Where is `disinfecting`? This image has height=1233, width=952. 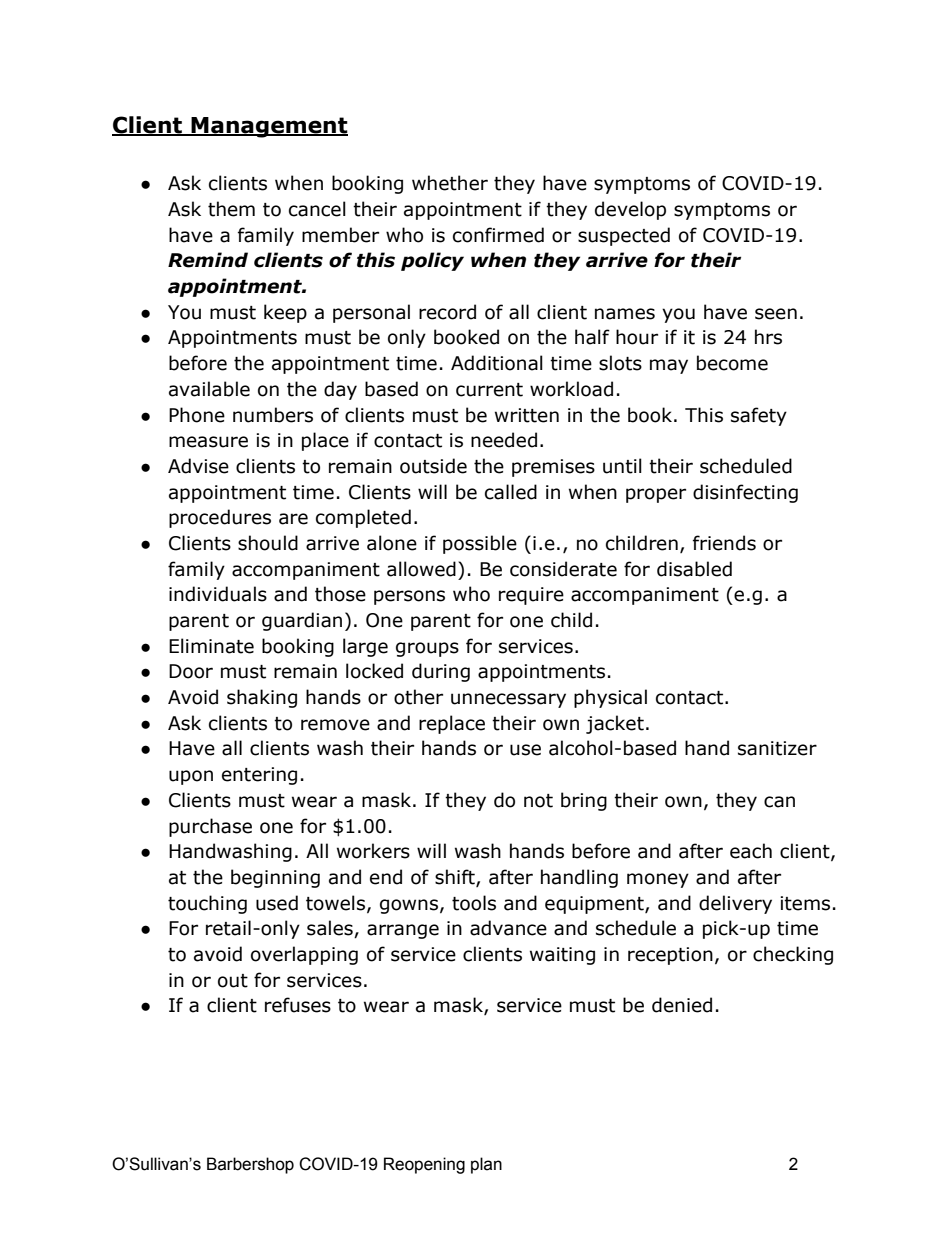 disinfecting is located at coordinates (745, 493).
